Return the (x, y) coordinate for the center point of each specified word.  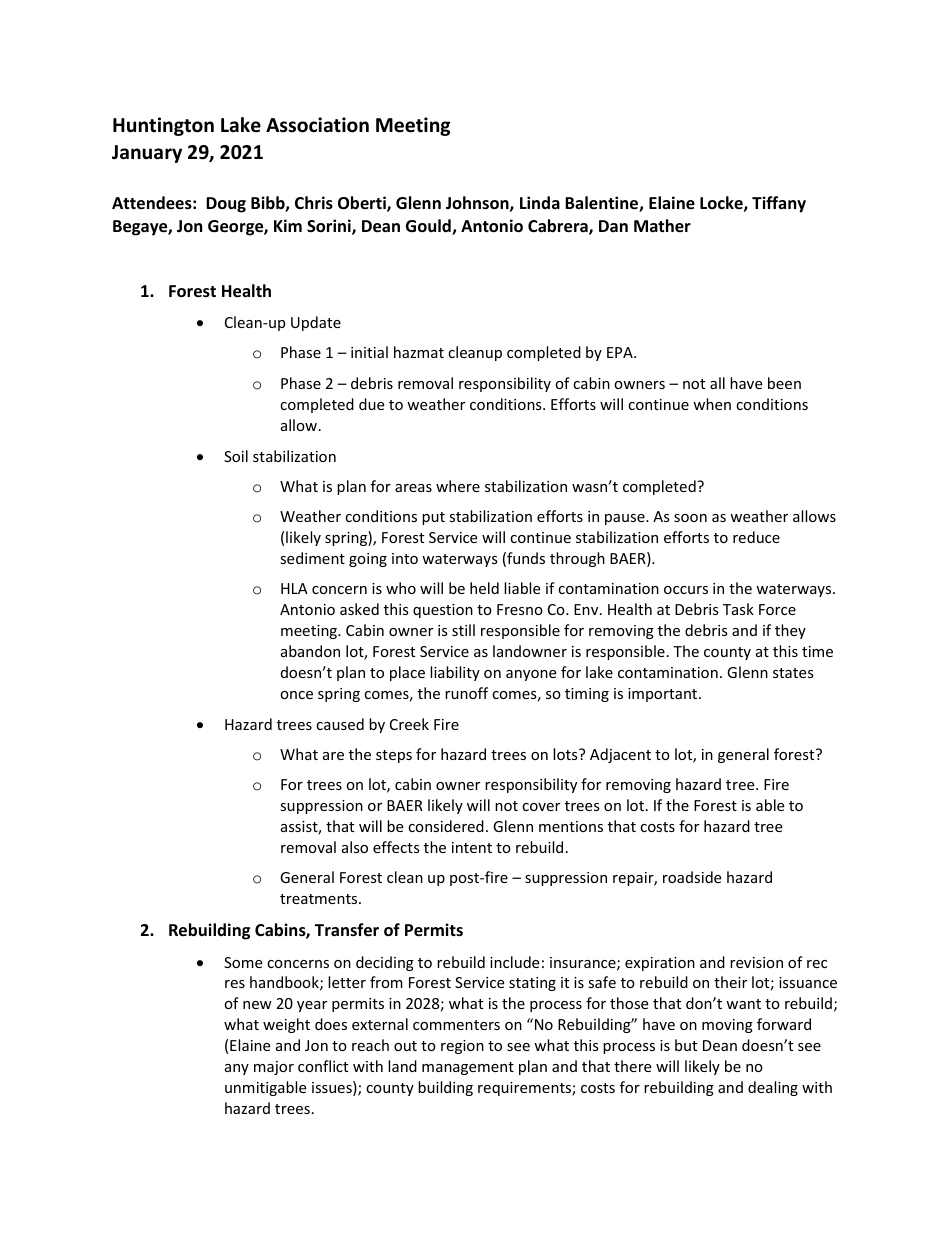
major (274, 1068)
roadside (692, 877)
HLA (294, 588)
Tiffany (779, 204)
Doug (226, 205)
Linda (540, 202)
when (712, 404)
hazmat (419, 352)
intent (472, 847)
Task (738, 609)
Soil (236, 456)
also (355, 847)
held (484, 588)
